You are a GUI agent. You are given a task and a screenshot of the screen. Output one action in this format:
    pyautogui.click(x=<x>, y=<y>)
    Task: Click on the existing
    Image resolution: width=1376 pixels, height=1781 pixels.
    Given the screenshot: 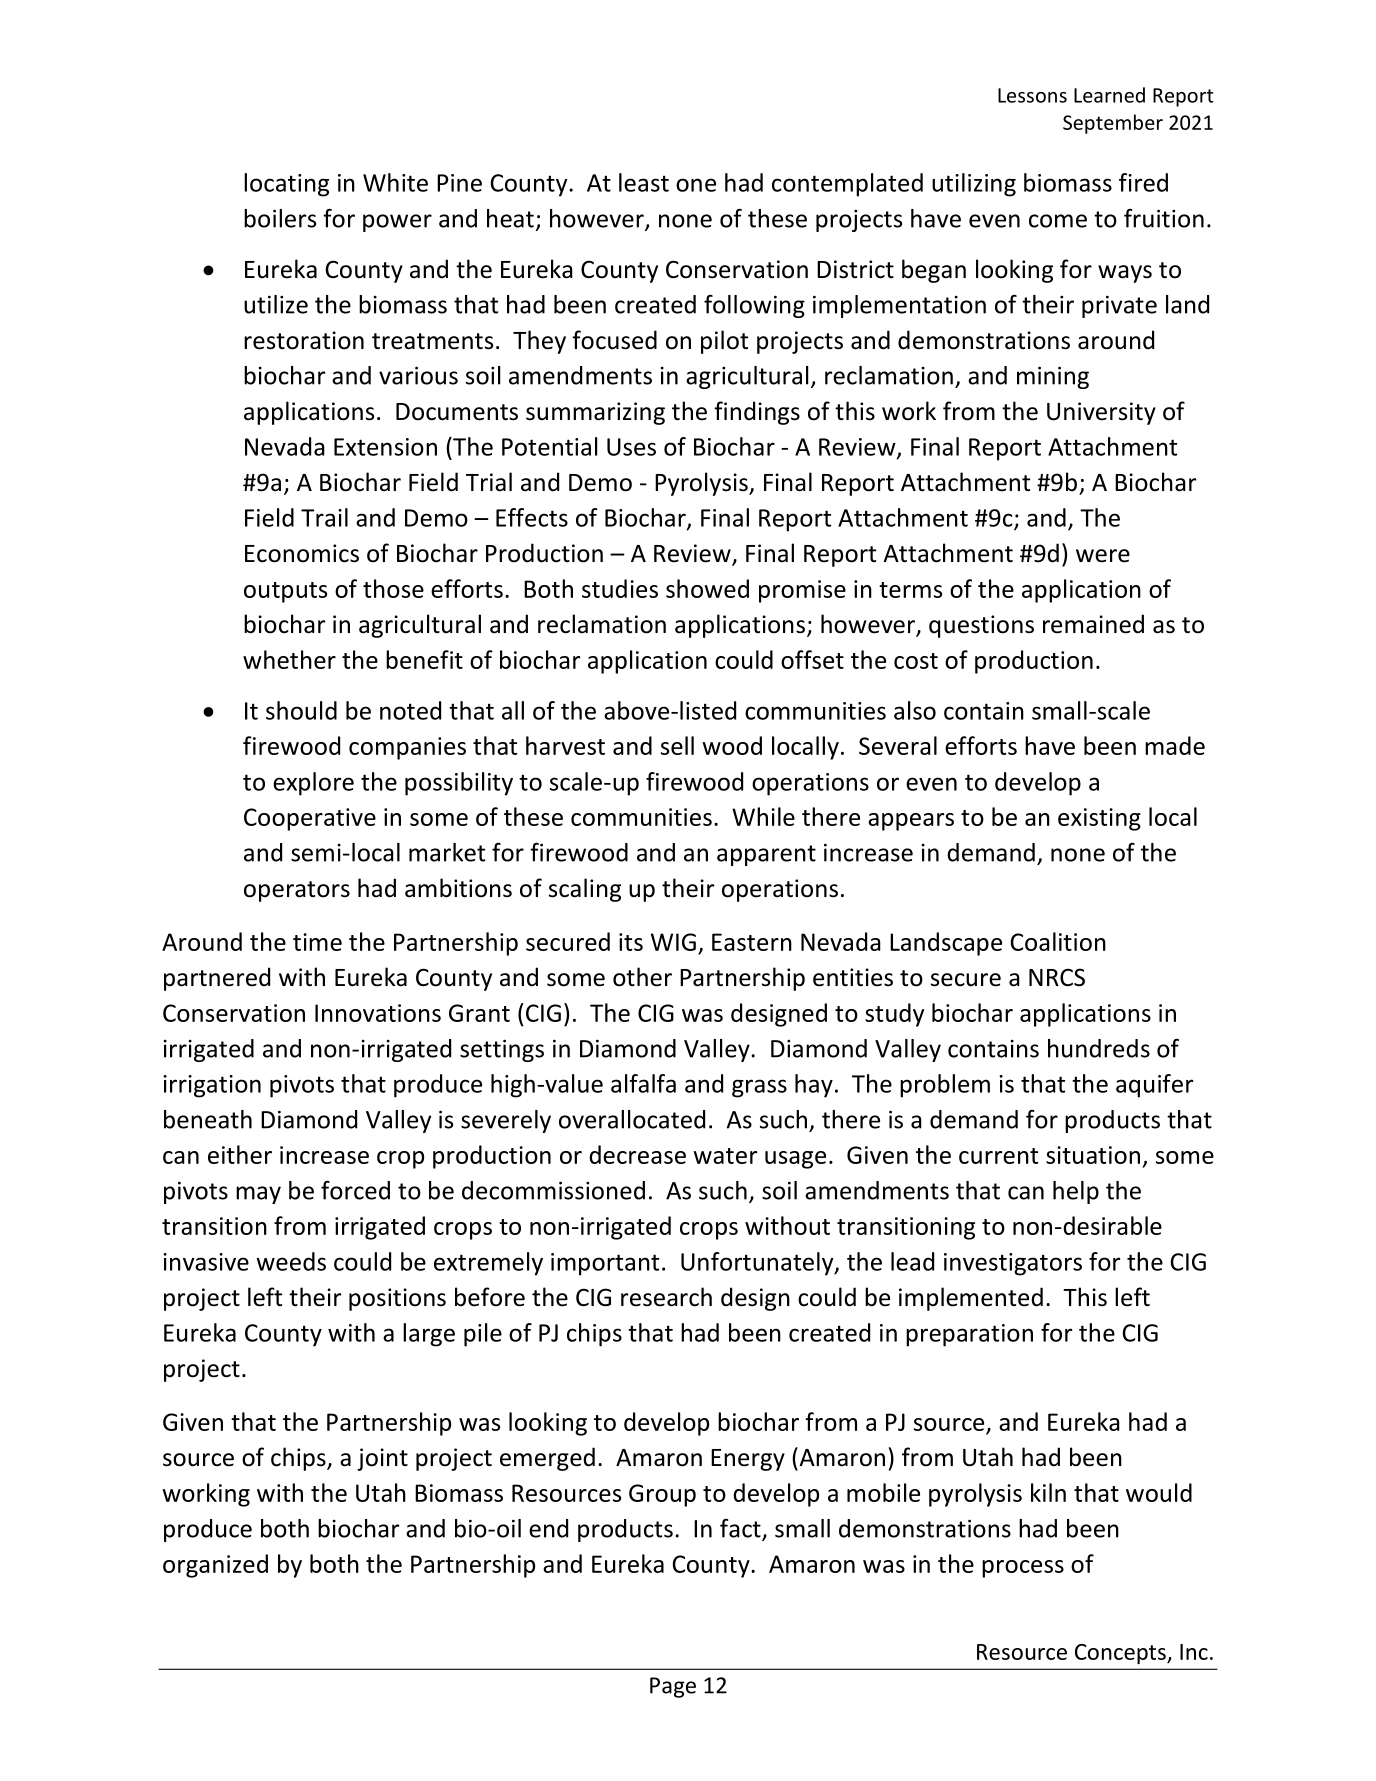 What is the action you would take?
    pyautogui.click(x=1099, y=819)
